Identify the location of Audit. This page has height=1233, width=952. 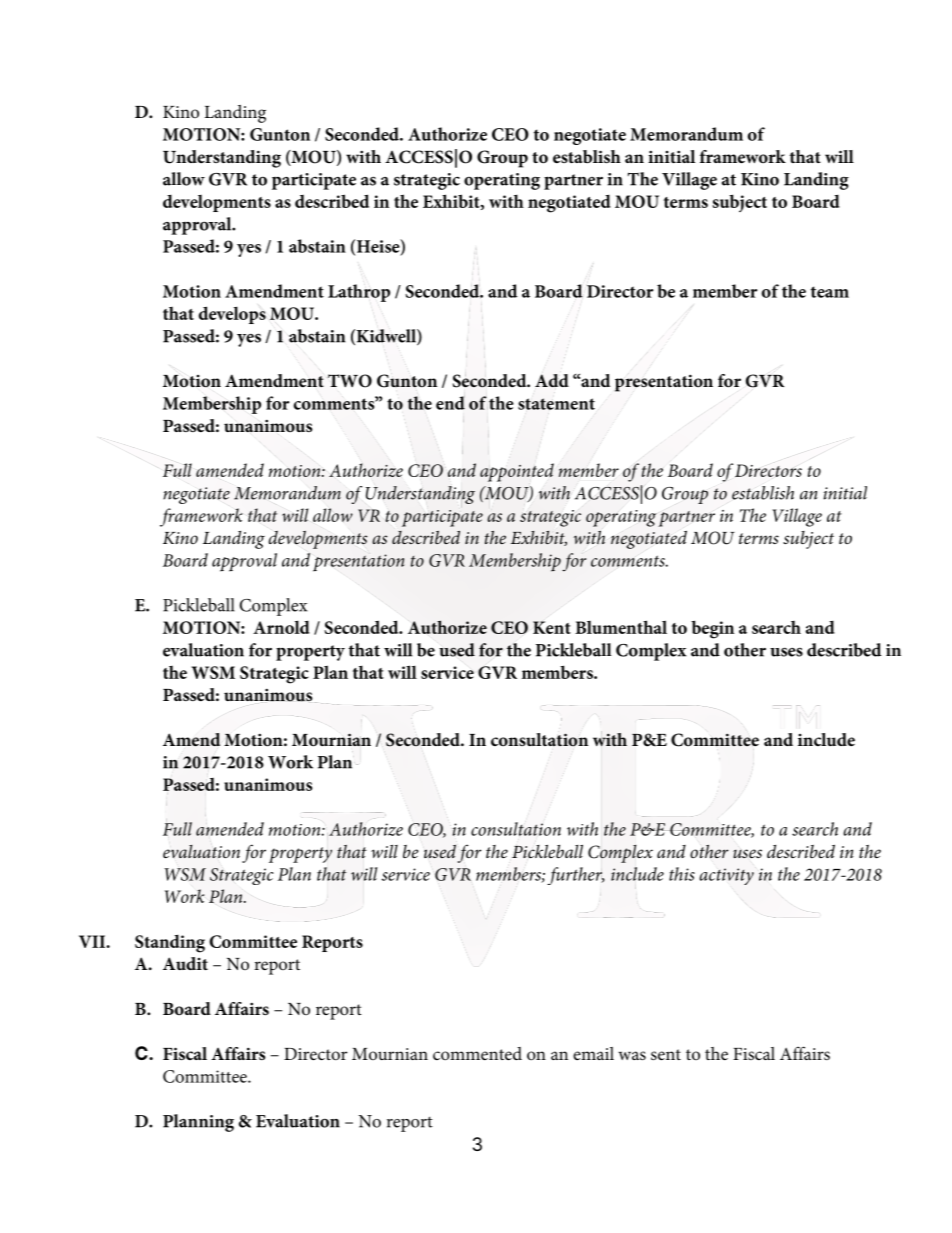
(185, 963).
